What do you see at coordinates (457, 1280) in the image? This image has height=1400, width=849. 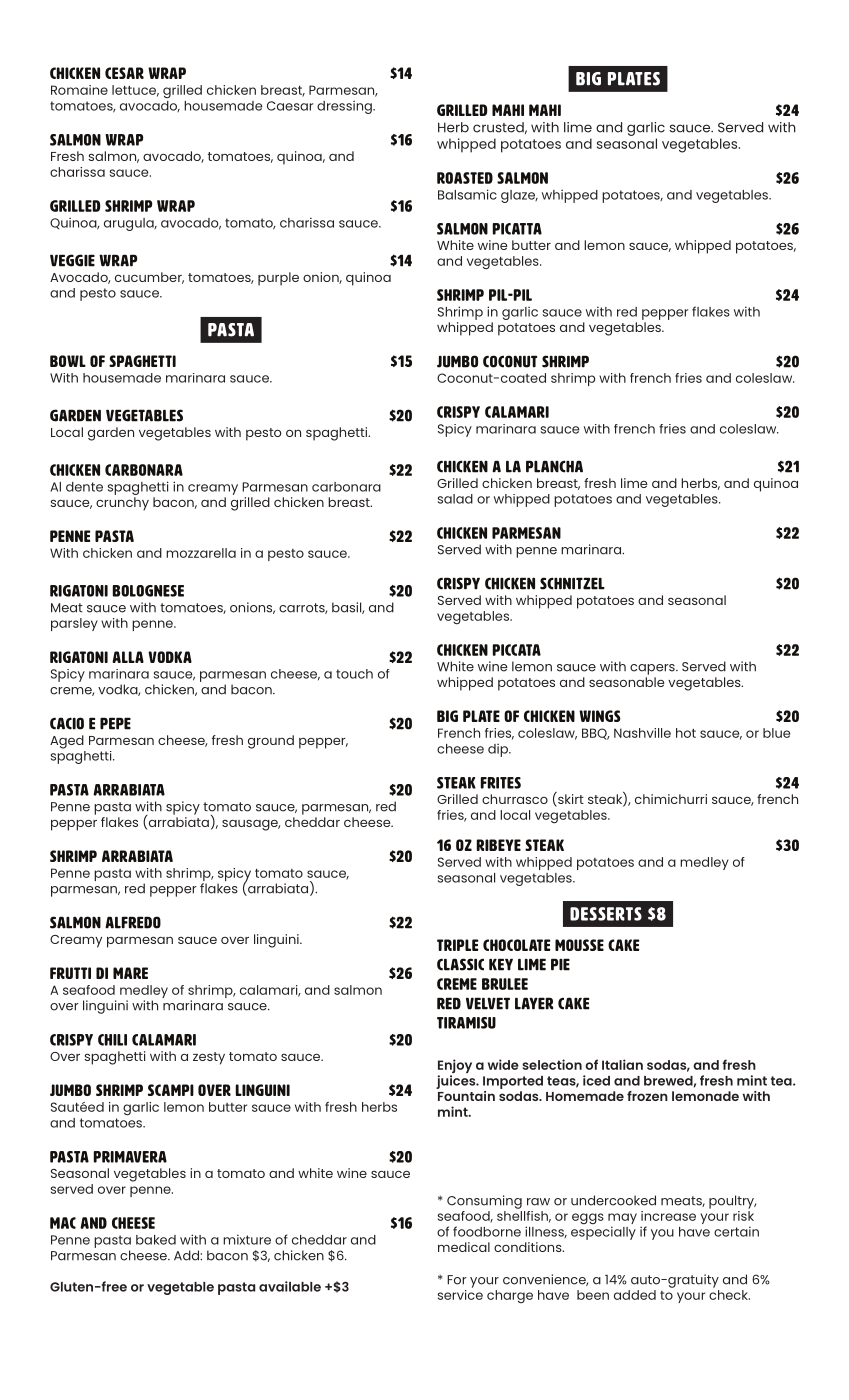 I see `For` at bounding box center [457, 1280].
